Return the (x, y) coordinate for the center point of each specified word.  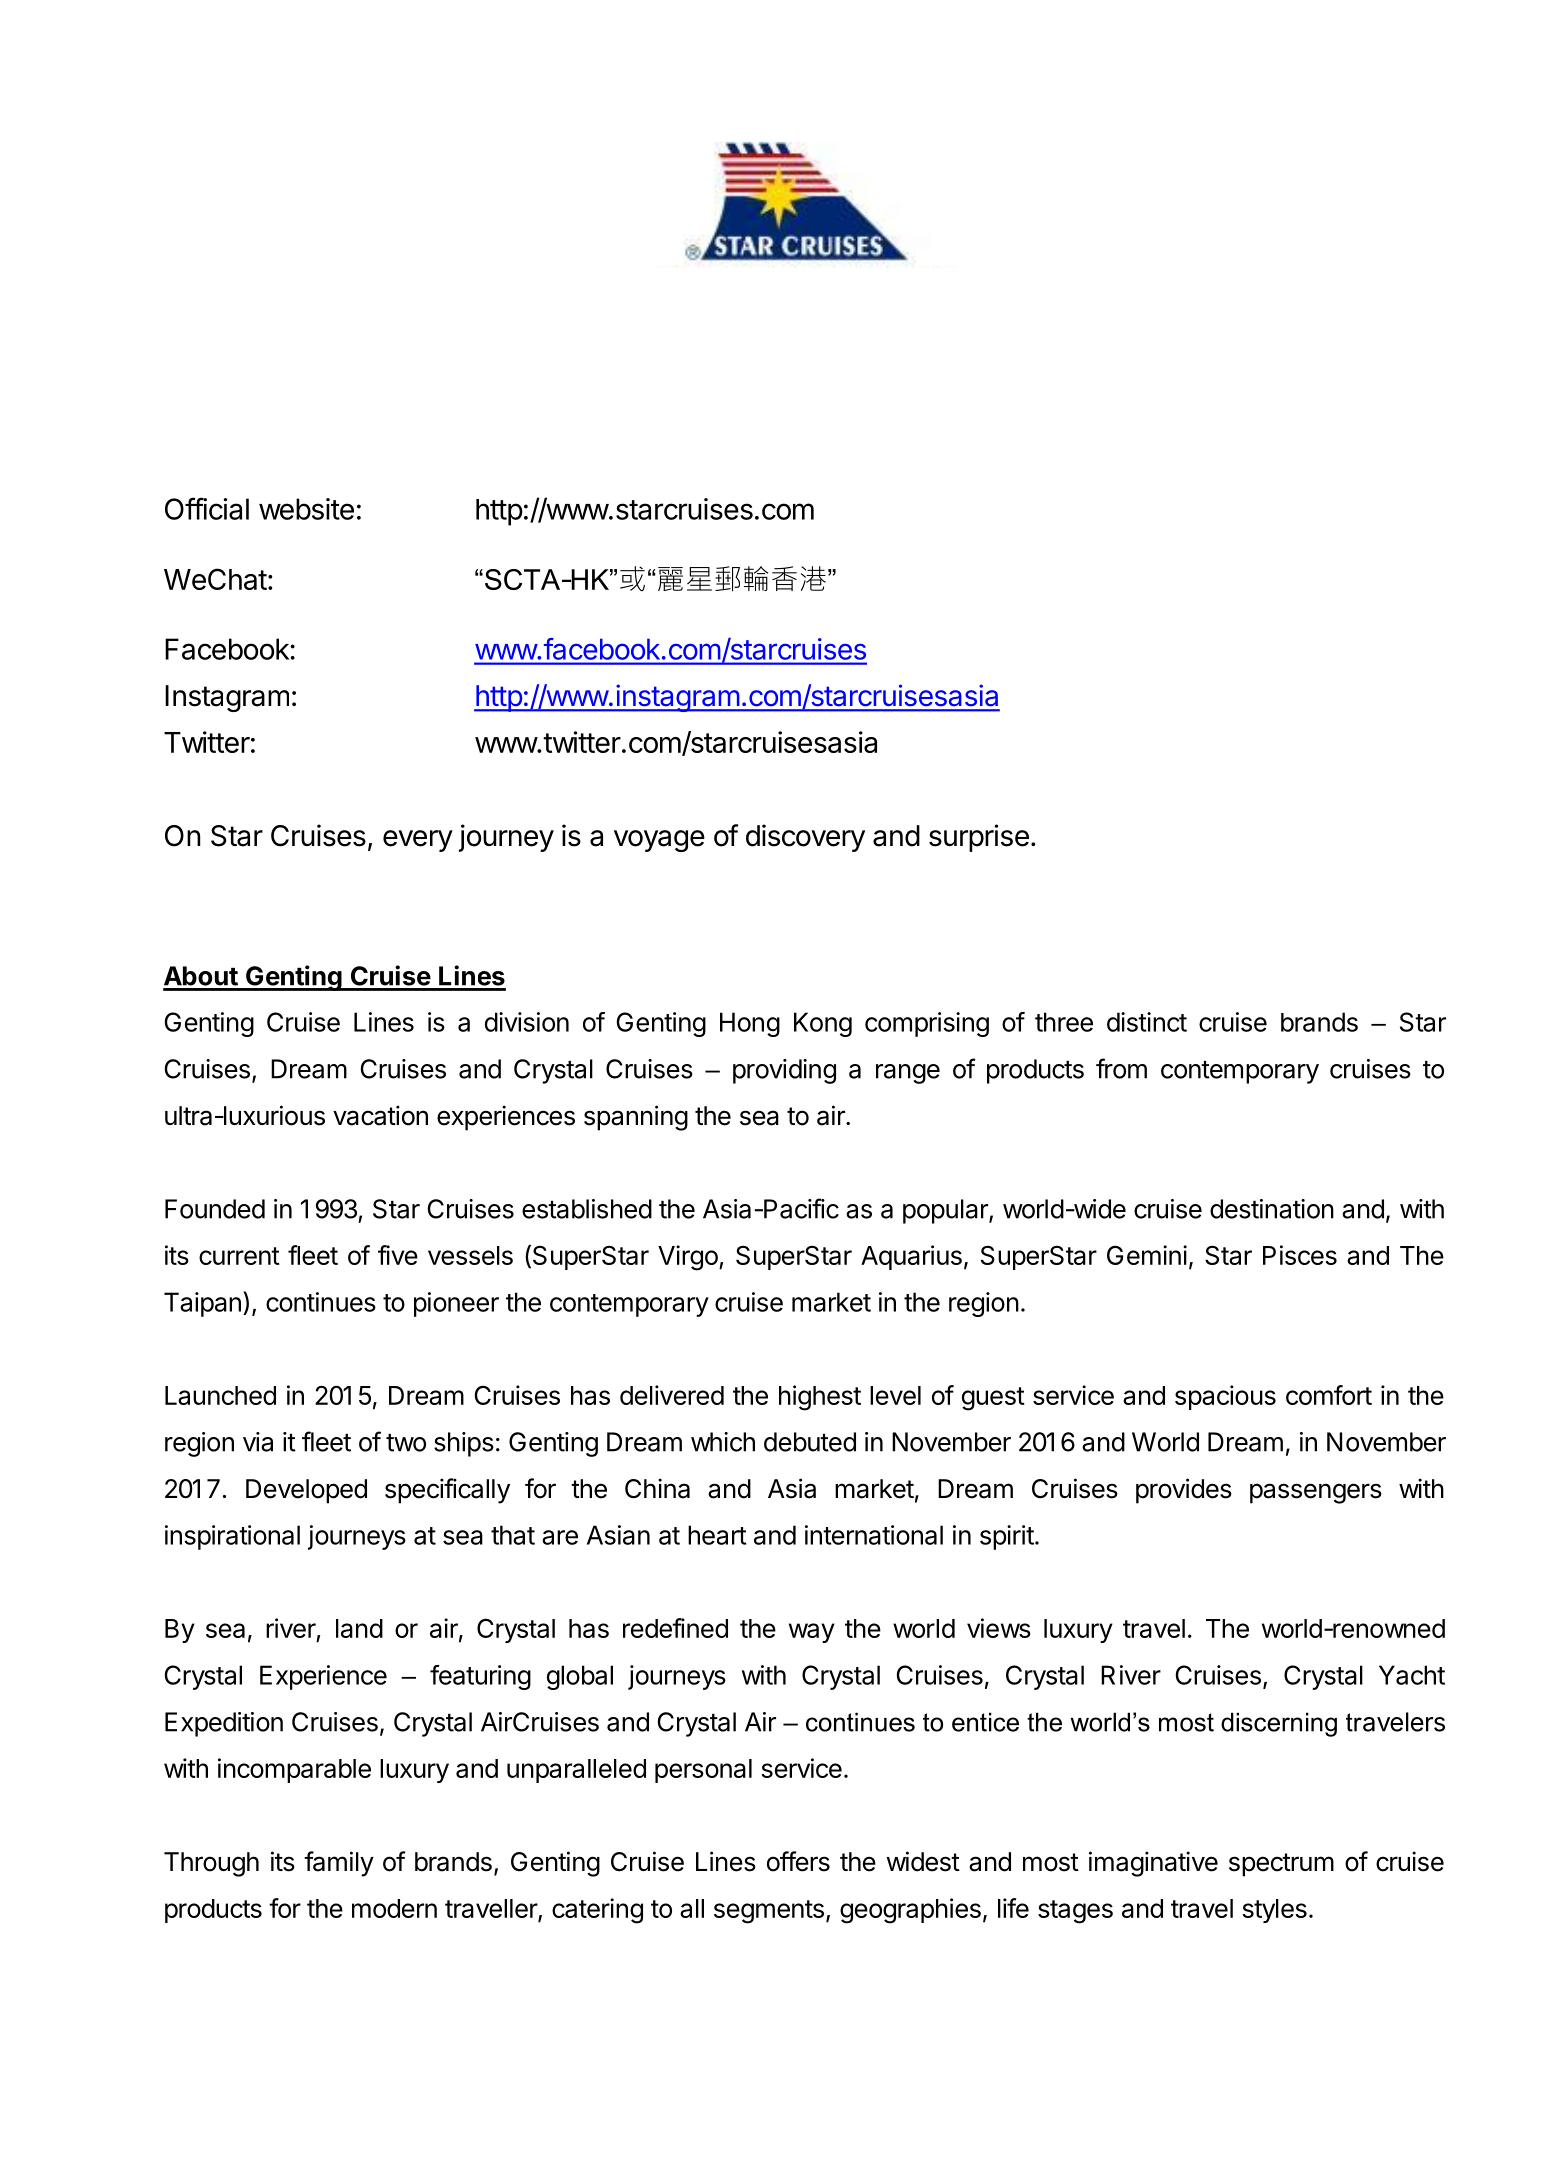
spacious (1225, 1397)
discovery (805, 838)
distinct (1147, 1022)
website (306, 509)
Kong (823, 1024)
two (406, 1443)
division (527, 1022)
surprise (979, 838)
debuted (810, 1442)
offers (798, 1861)
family (339, 1864)
